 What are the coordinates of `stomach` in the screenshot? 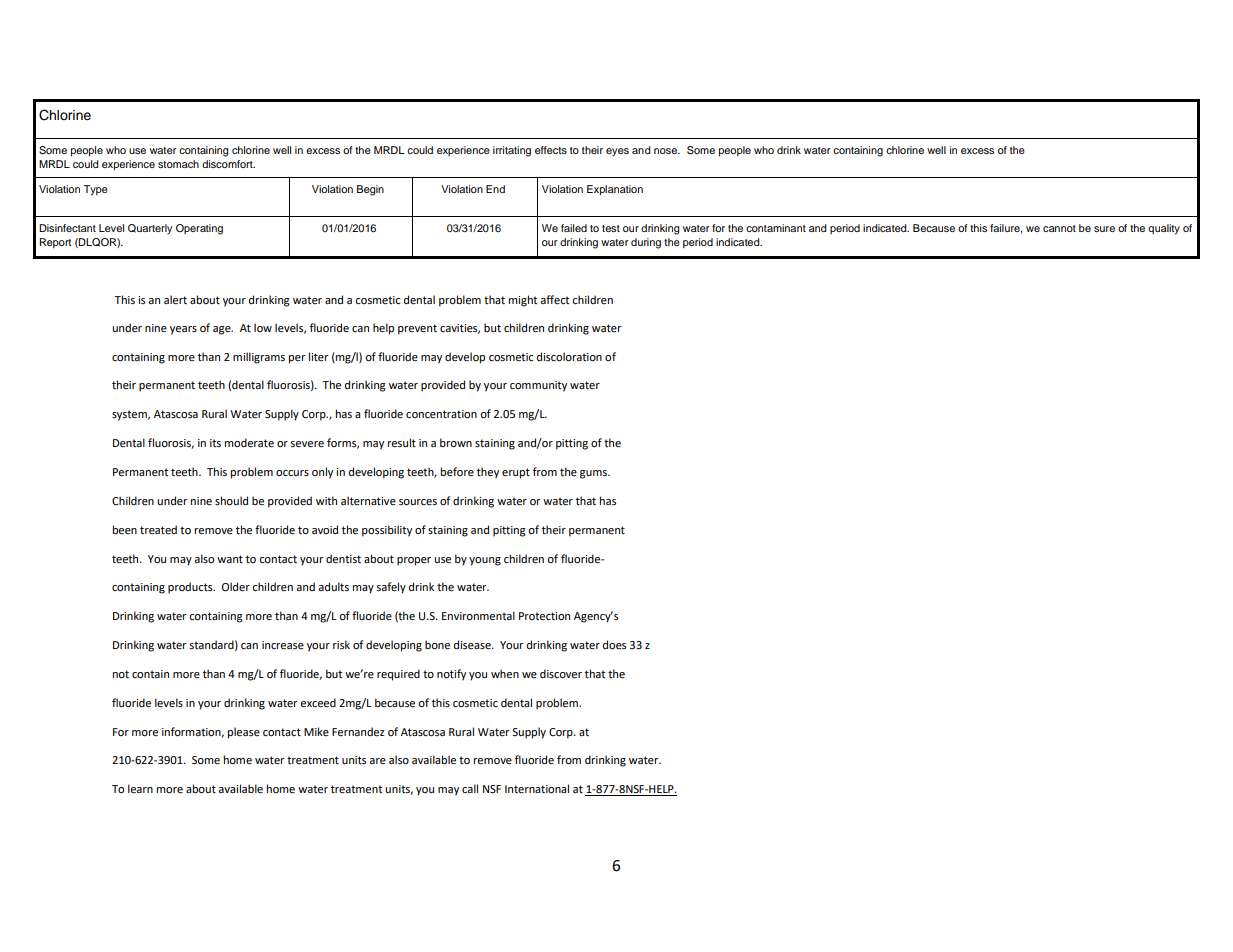 It's located at (178, 164).
